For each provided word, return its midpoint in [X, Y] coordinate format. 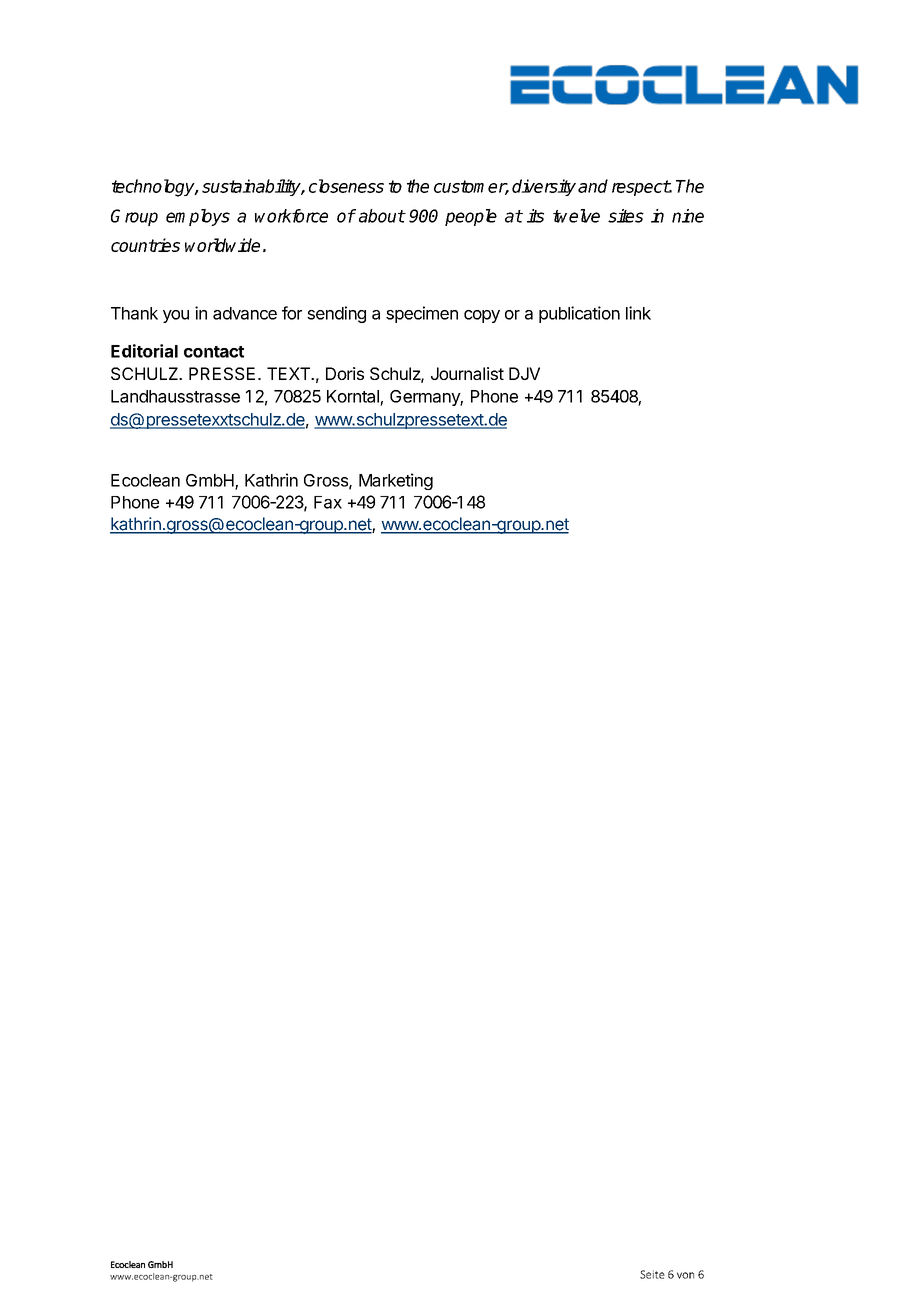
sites [626, 216]
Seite [652, 1274]
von [685, 1275]
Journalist [467, 373]
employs [198, 217]
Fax [328, 502]
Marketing [396, 481]
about [382, 216]
